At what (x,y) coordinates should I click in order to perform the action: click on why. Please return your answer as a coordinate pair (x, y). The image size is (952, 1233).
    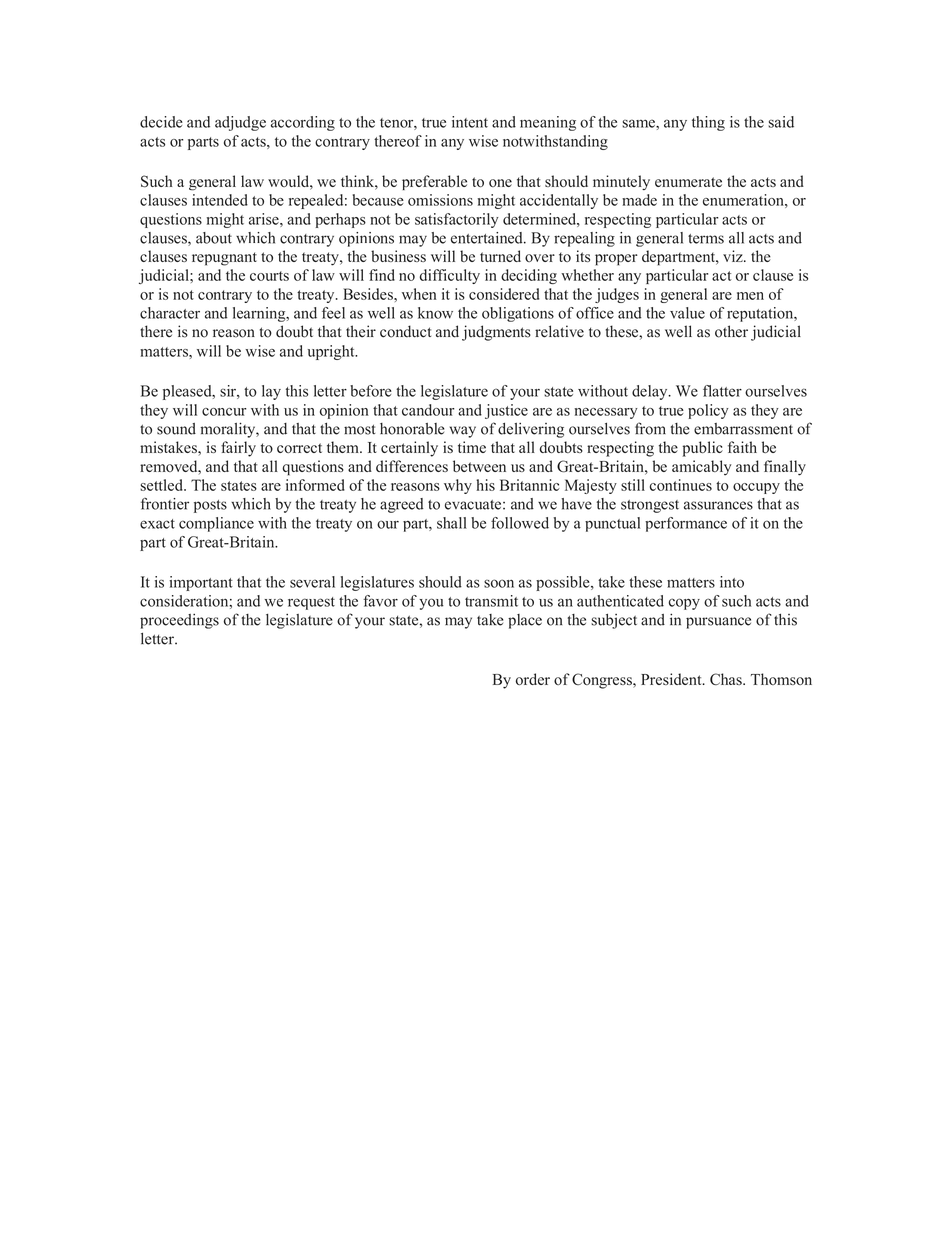
    Looking at the image, I should click on (458, 486).
